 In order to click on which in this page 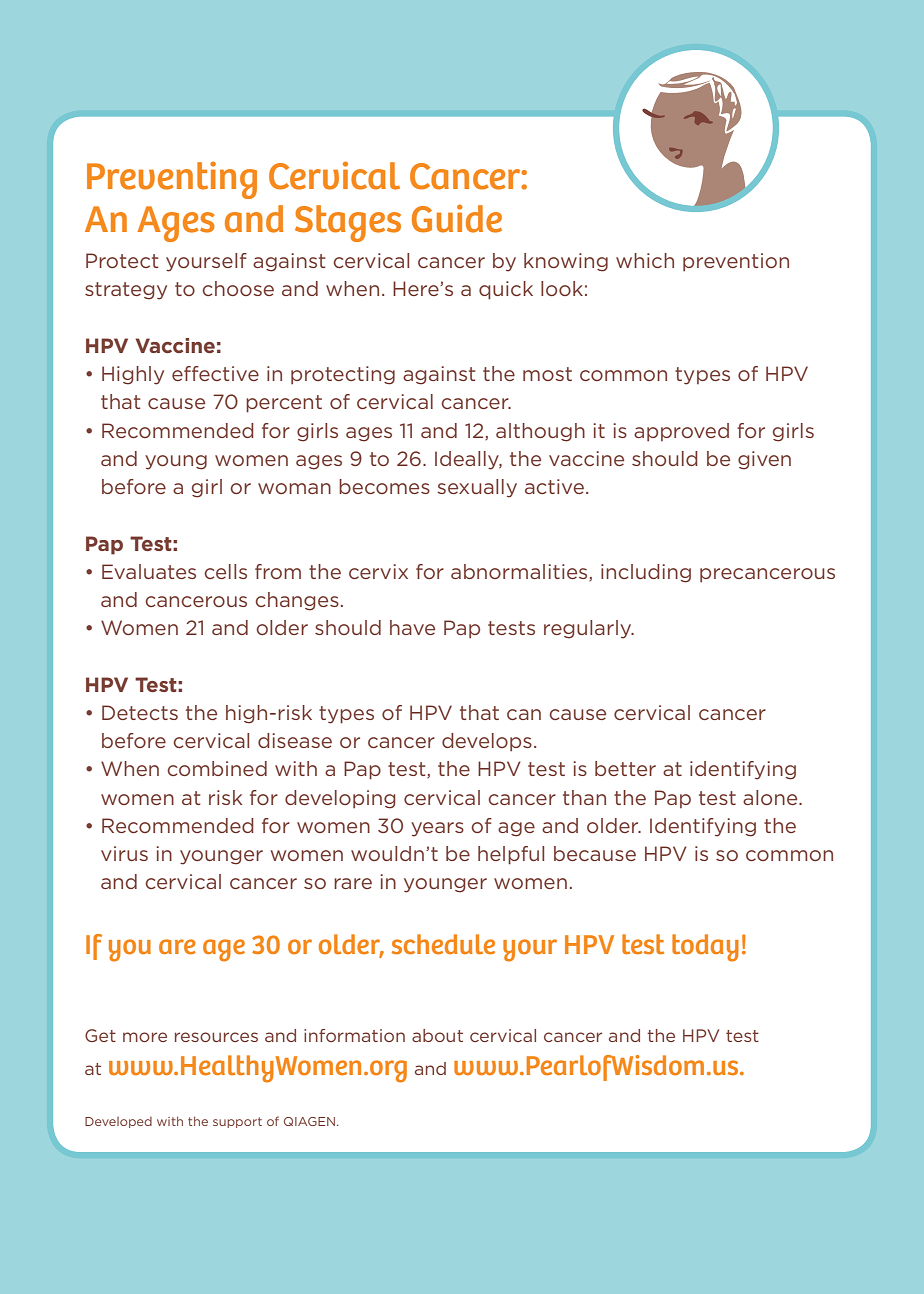, I will do `click(645, 260)`.
